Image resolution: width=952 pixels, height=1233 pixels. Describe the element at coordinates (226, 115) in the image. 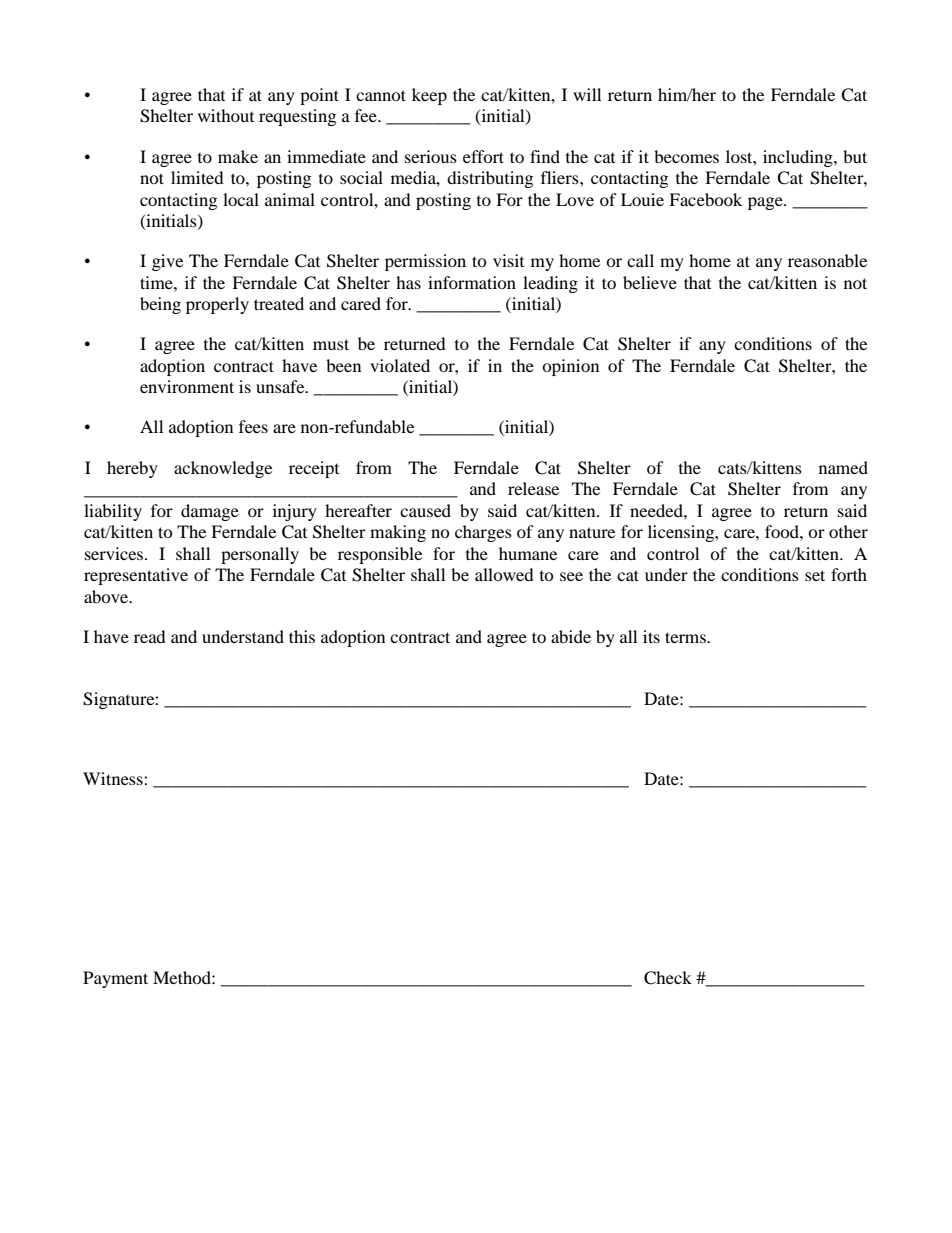

I see `without` at that location.
